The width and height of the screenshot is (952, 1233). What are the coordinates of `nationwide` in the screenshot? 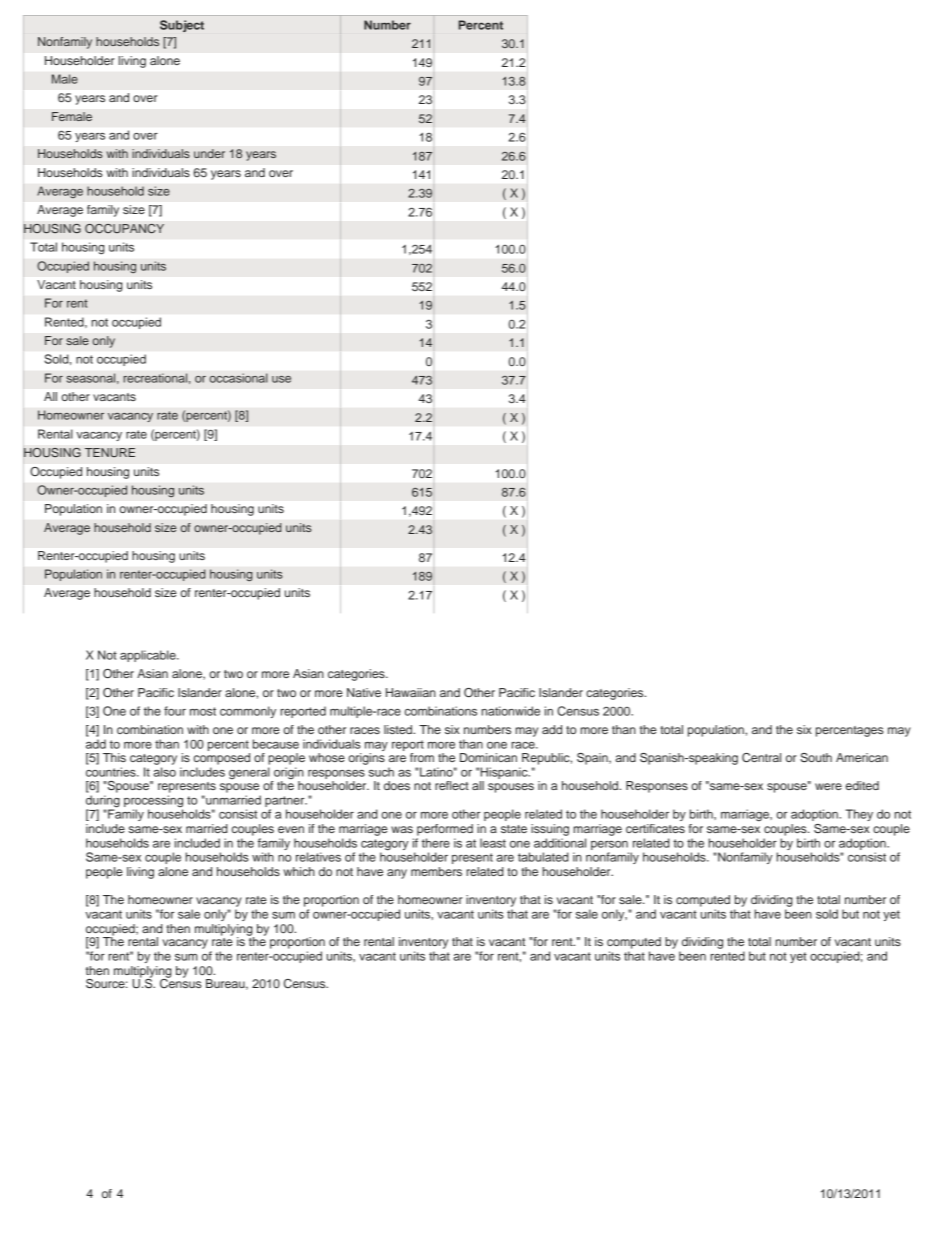 It's located at (511, 711).
